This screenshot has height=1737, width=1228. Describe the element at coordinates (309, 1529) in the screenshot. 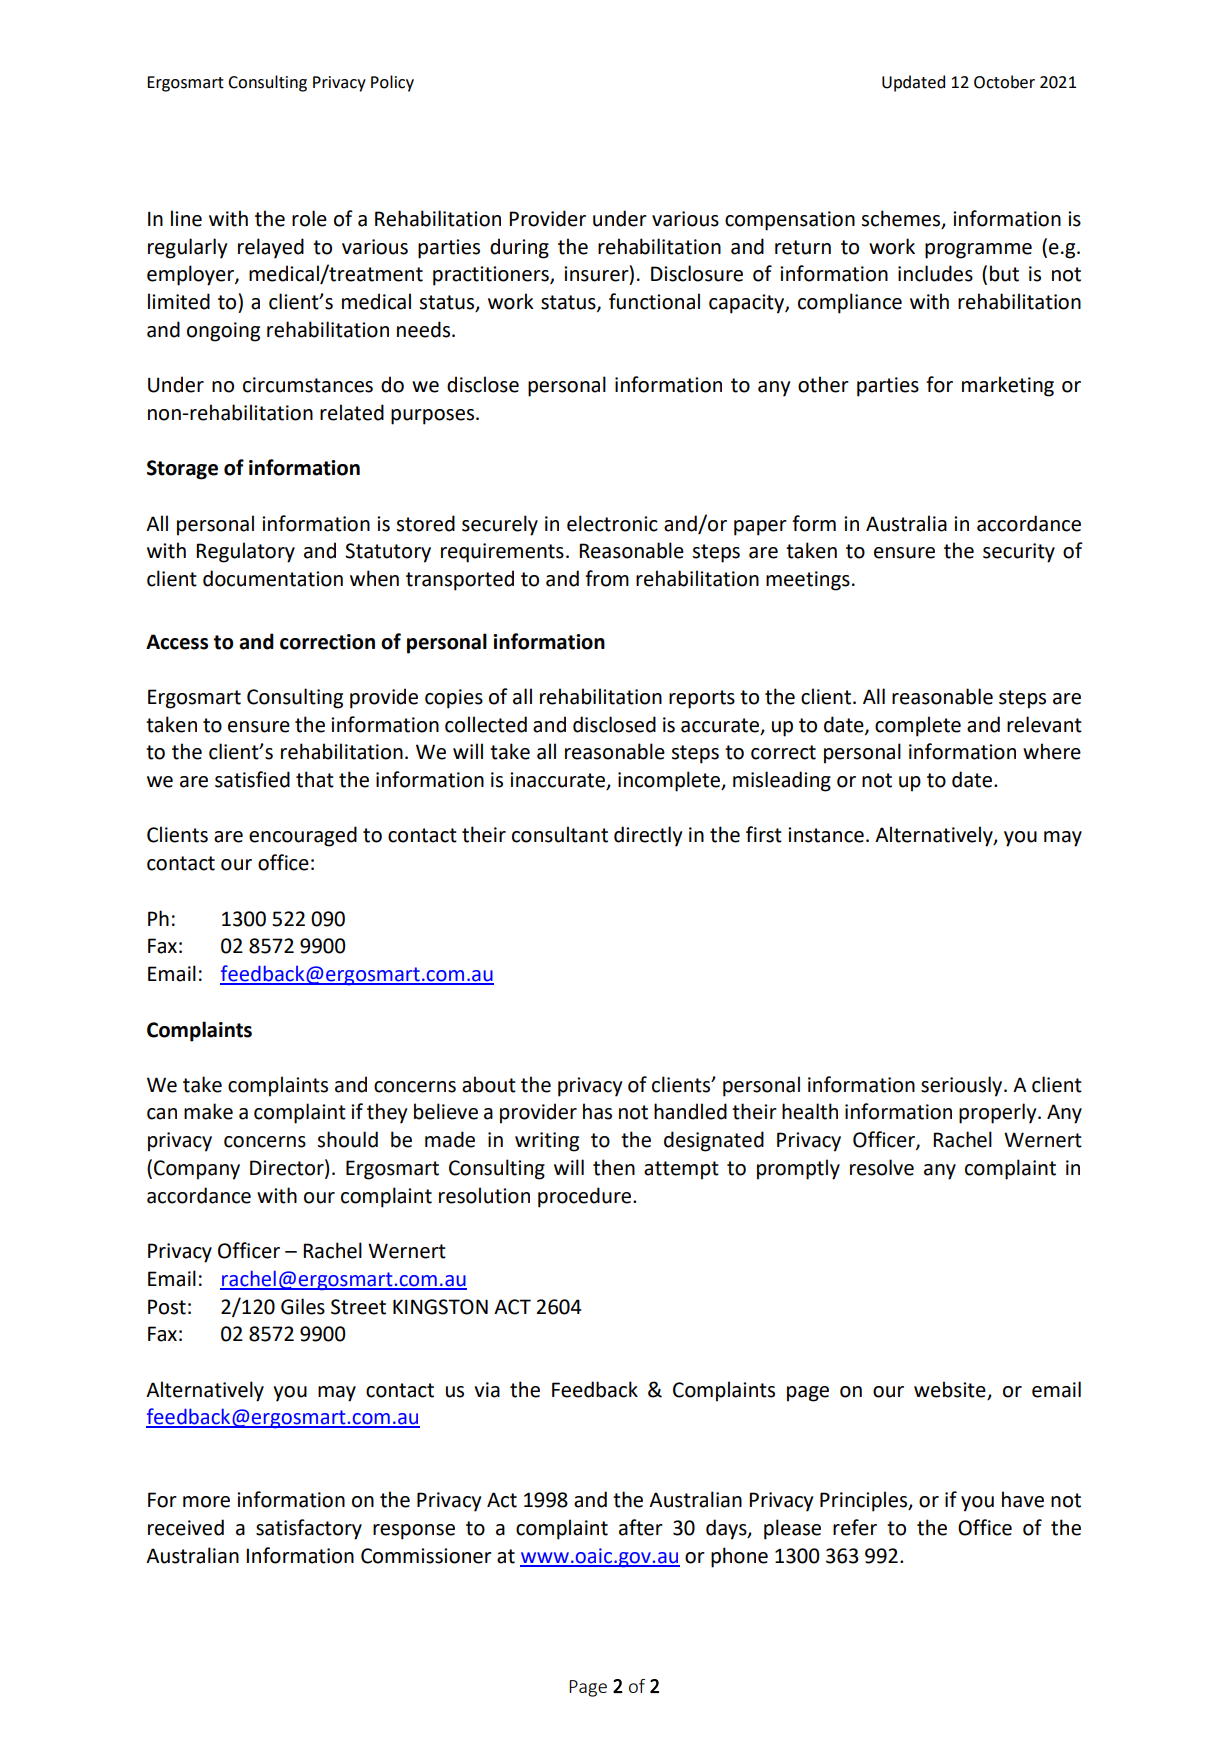

I see `satisfactory` at that location.
